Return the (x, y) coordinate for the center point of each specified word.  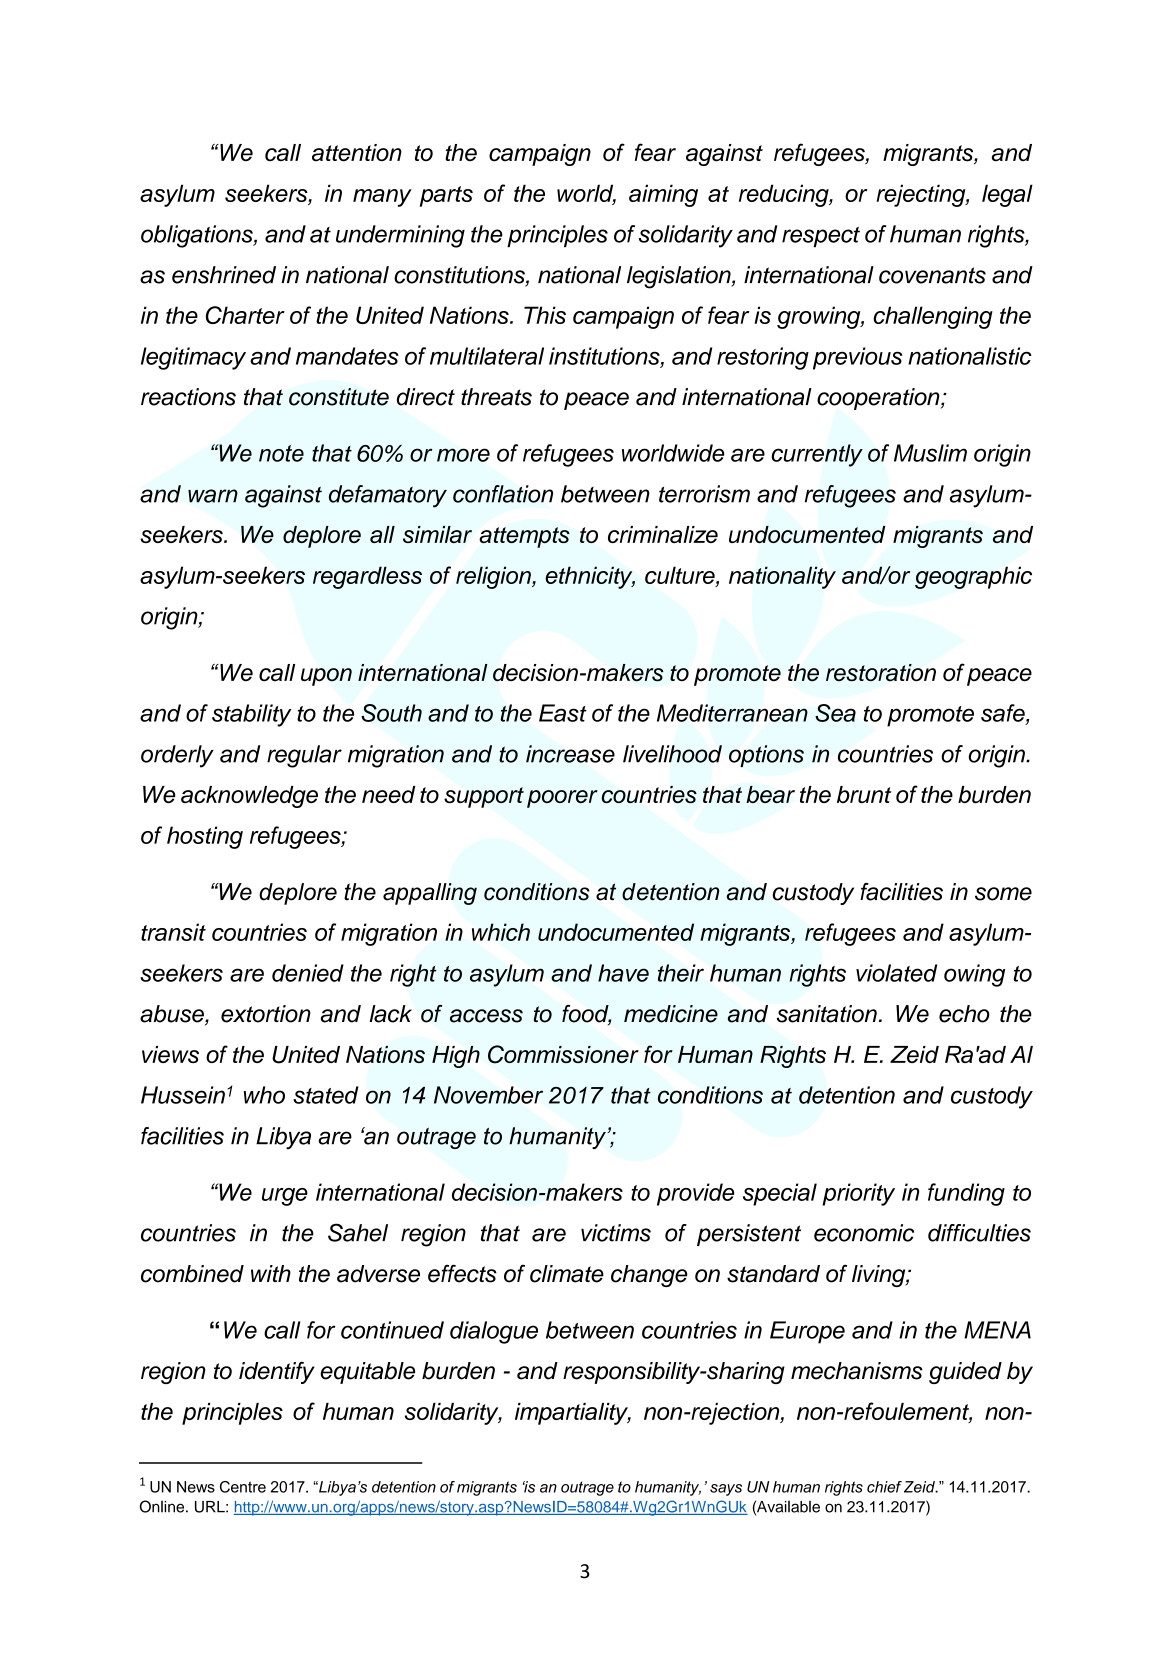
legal (1007, 195)
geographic (973, 577)
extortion (266, 1014)
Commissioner (563, 1054)
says (726, 1490)
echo (964, 1014)
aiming (663, 195)
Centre (243, 1487)
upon (326, 677)
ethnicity (590, 577)
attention (357, 153)
